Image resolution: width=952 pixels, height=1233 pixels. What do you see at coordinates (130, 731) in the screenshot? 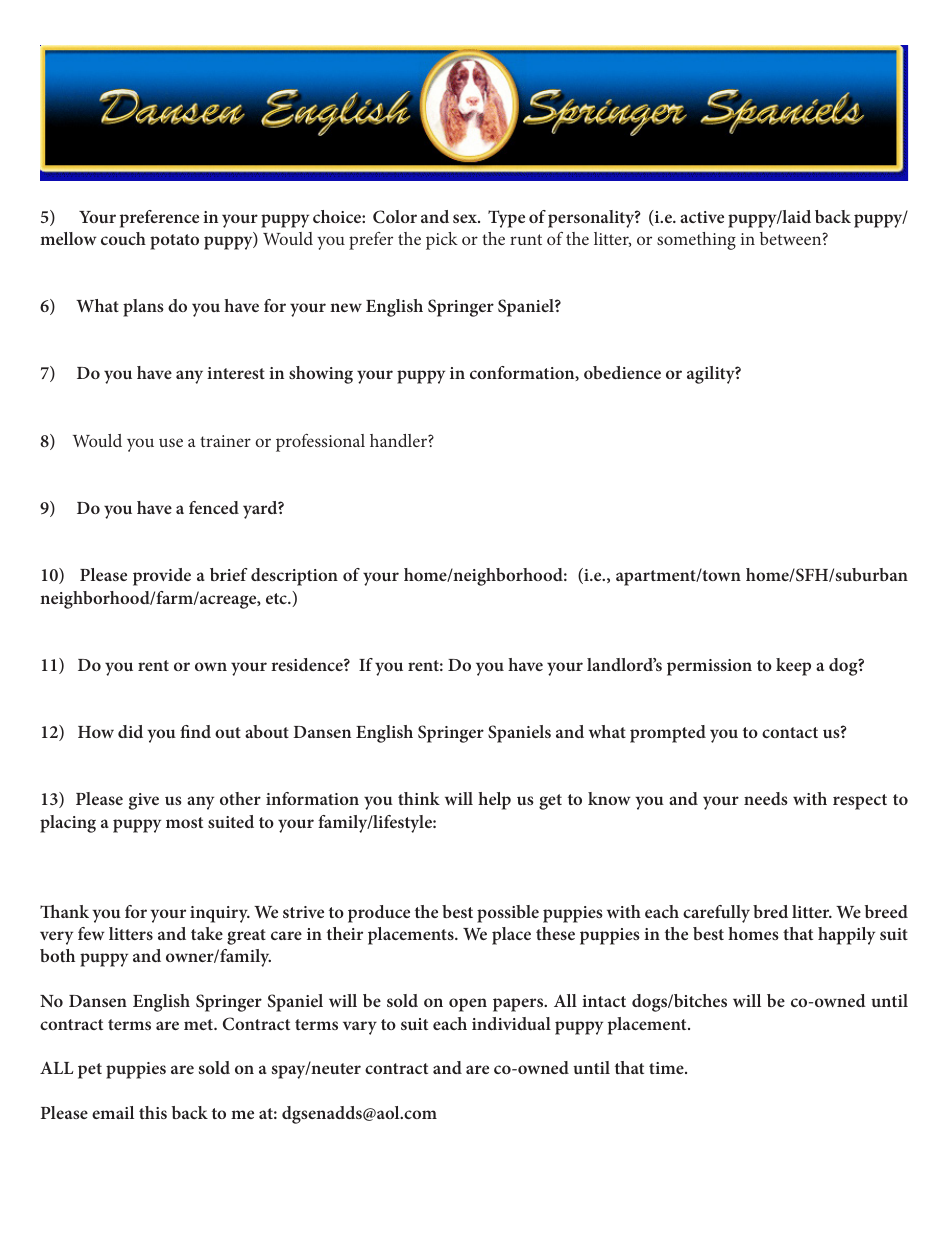
I see `did` at bounding box center [130, 731].
